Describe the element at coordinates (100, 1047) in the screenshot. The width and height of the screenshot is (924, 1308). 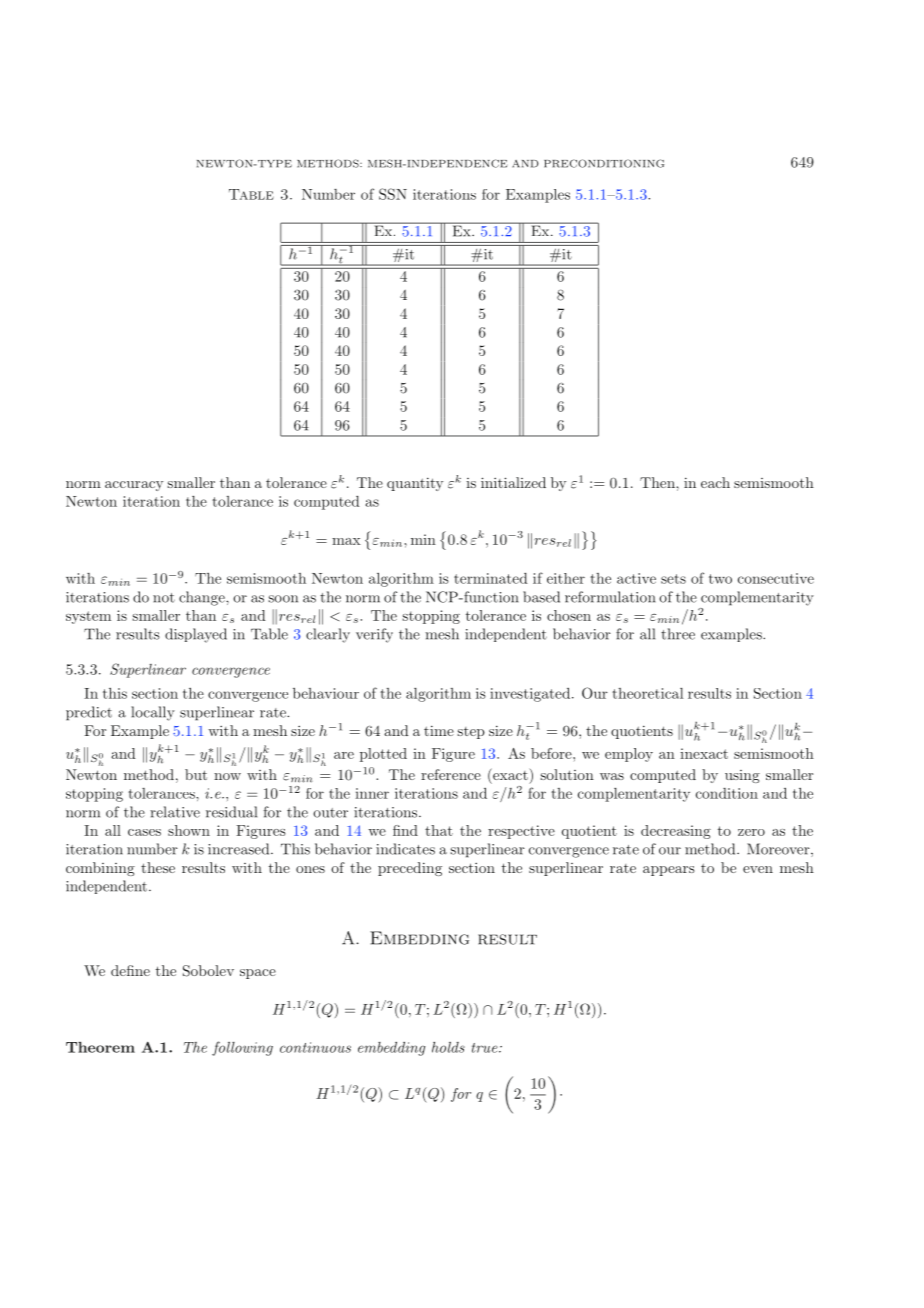
I see `Theorem` at that location.
